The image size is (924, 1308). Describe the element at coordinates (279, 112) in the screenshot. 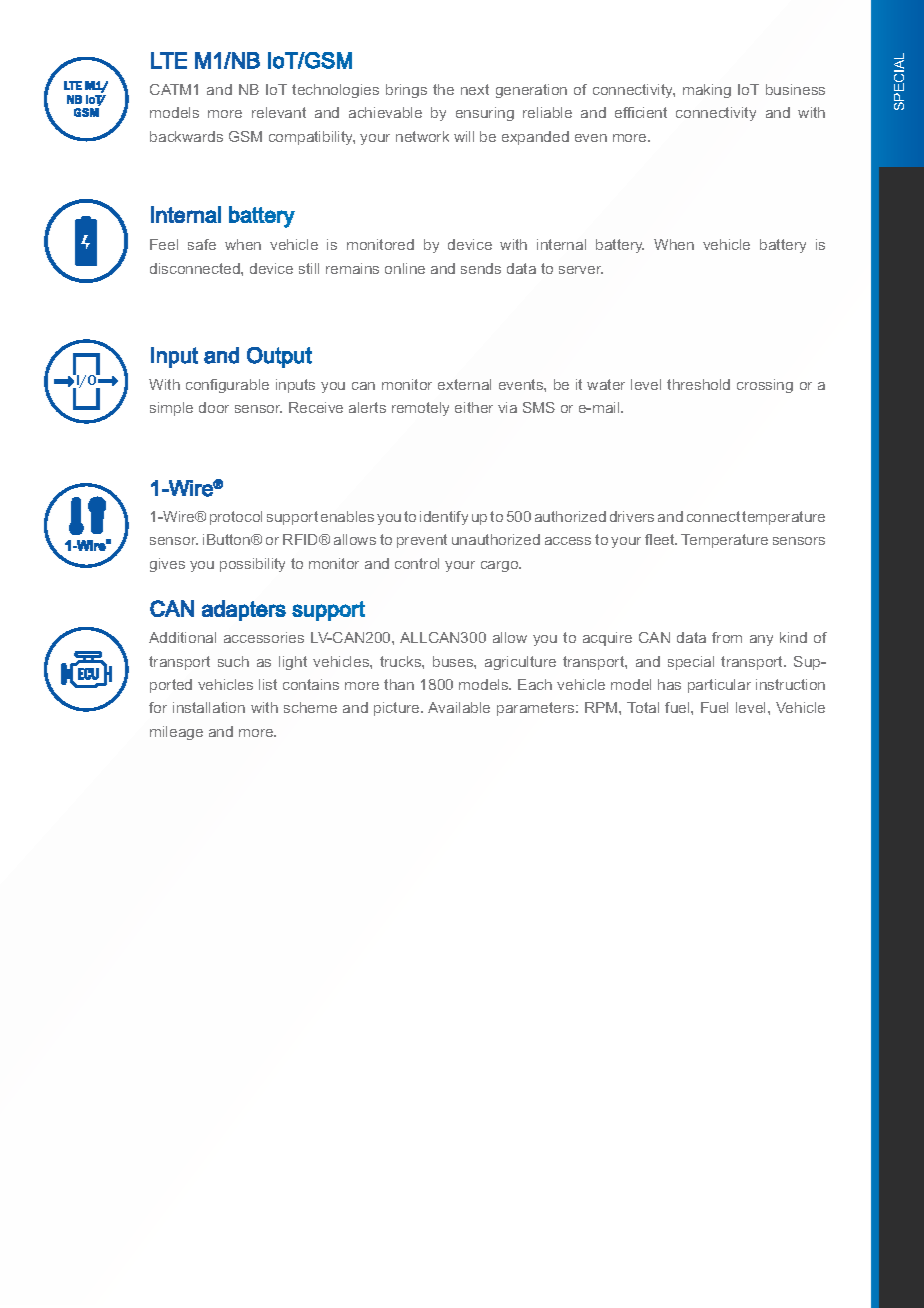

I see `relevant` at that location.
